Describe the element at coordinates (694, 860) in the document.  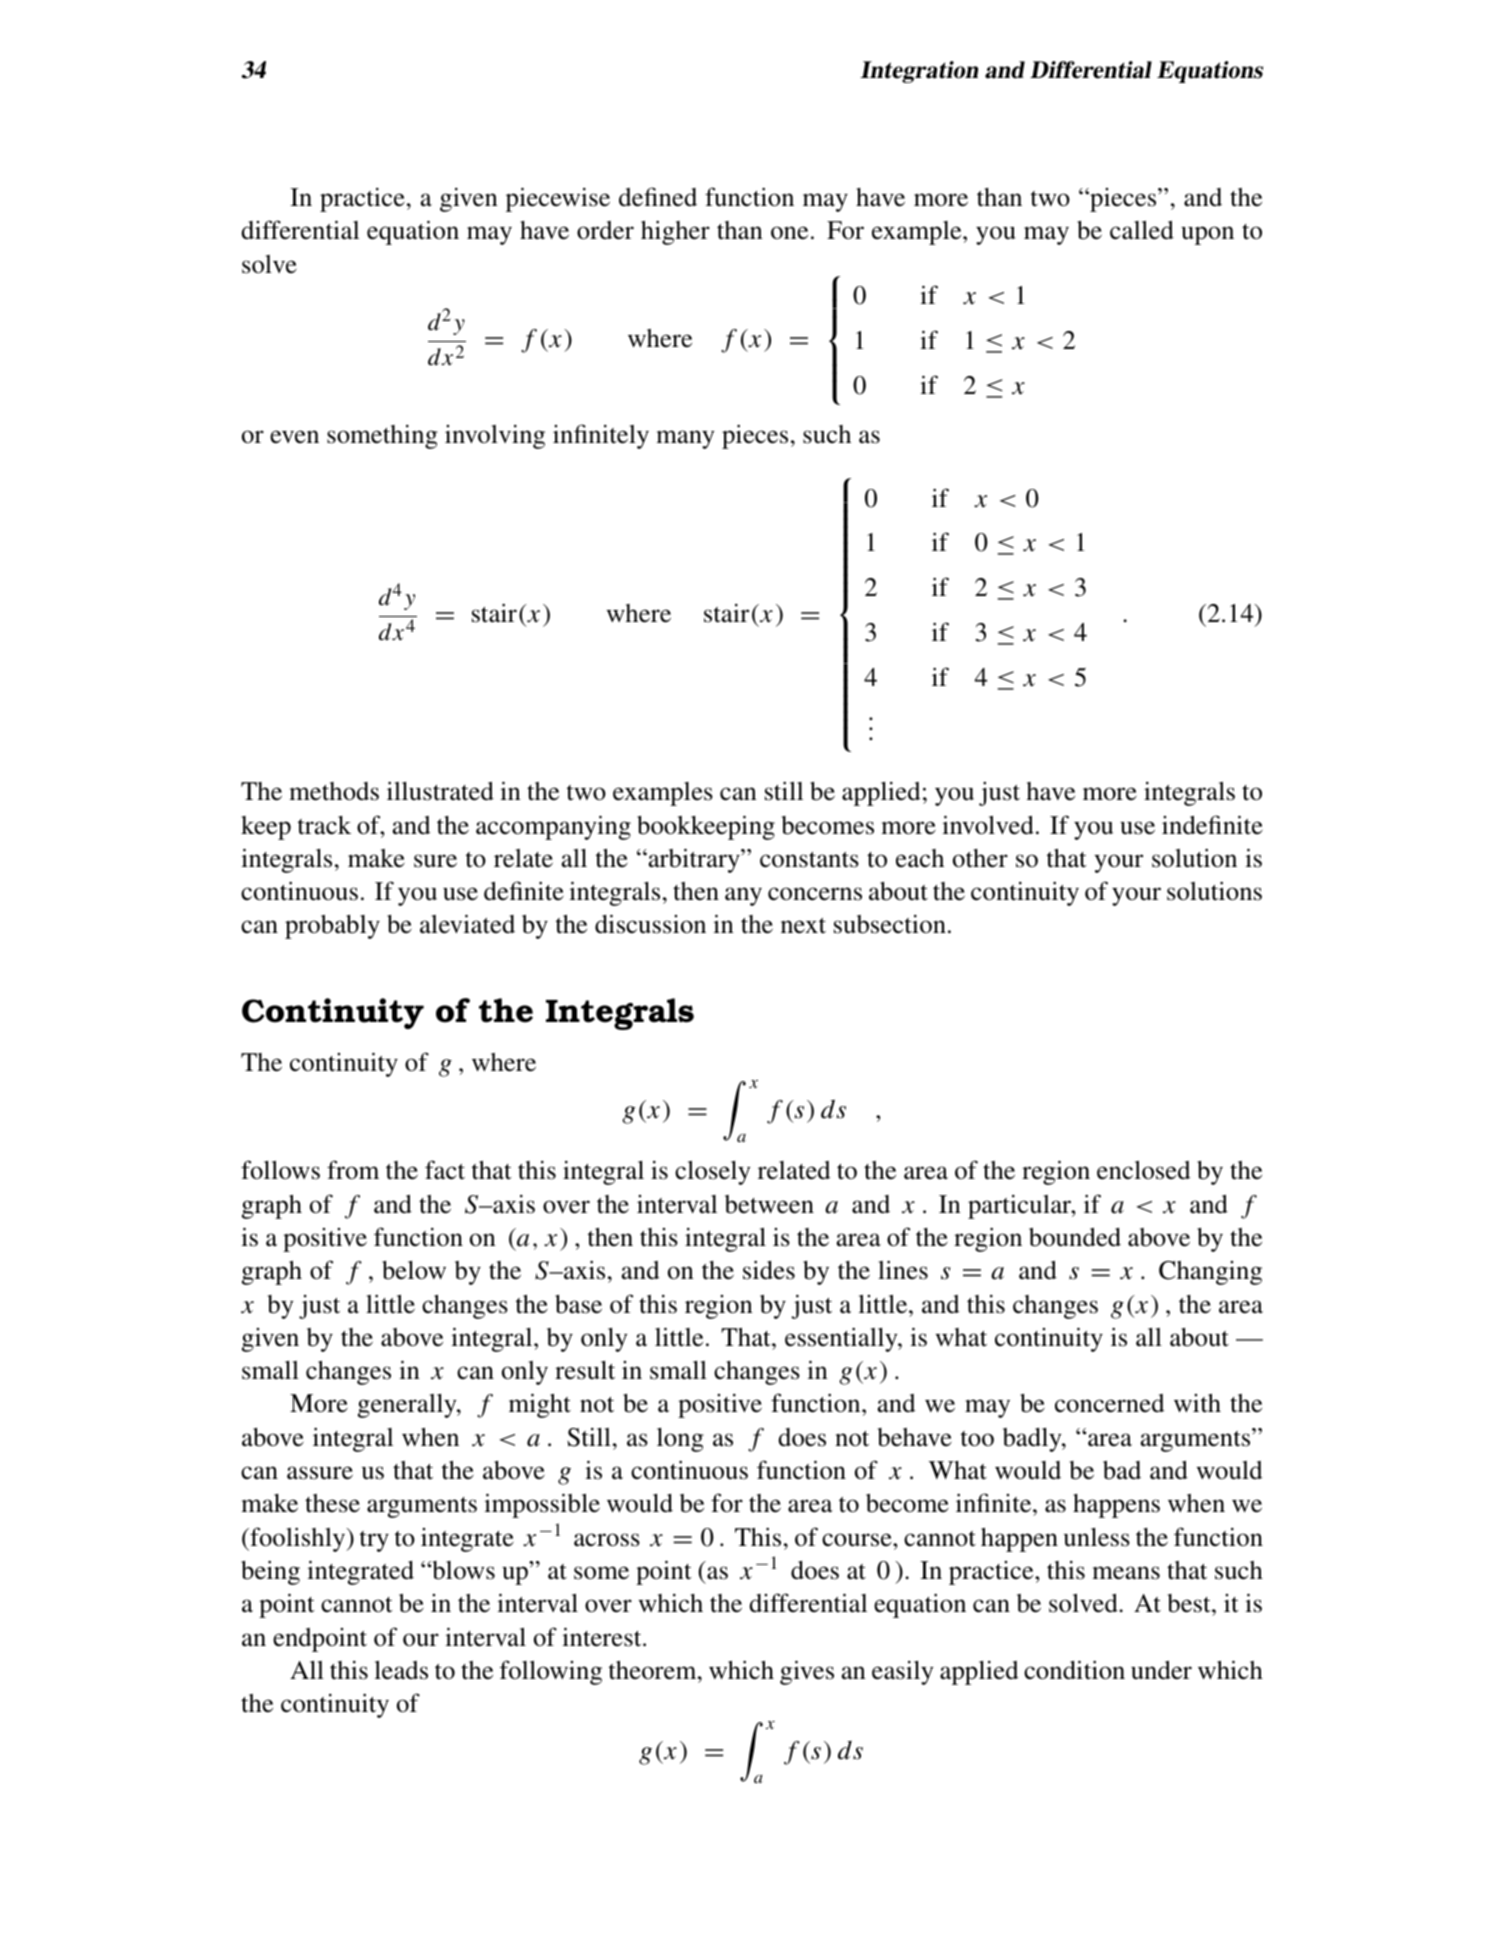
I see `arbitrary` at that location.
